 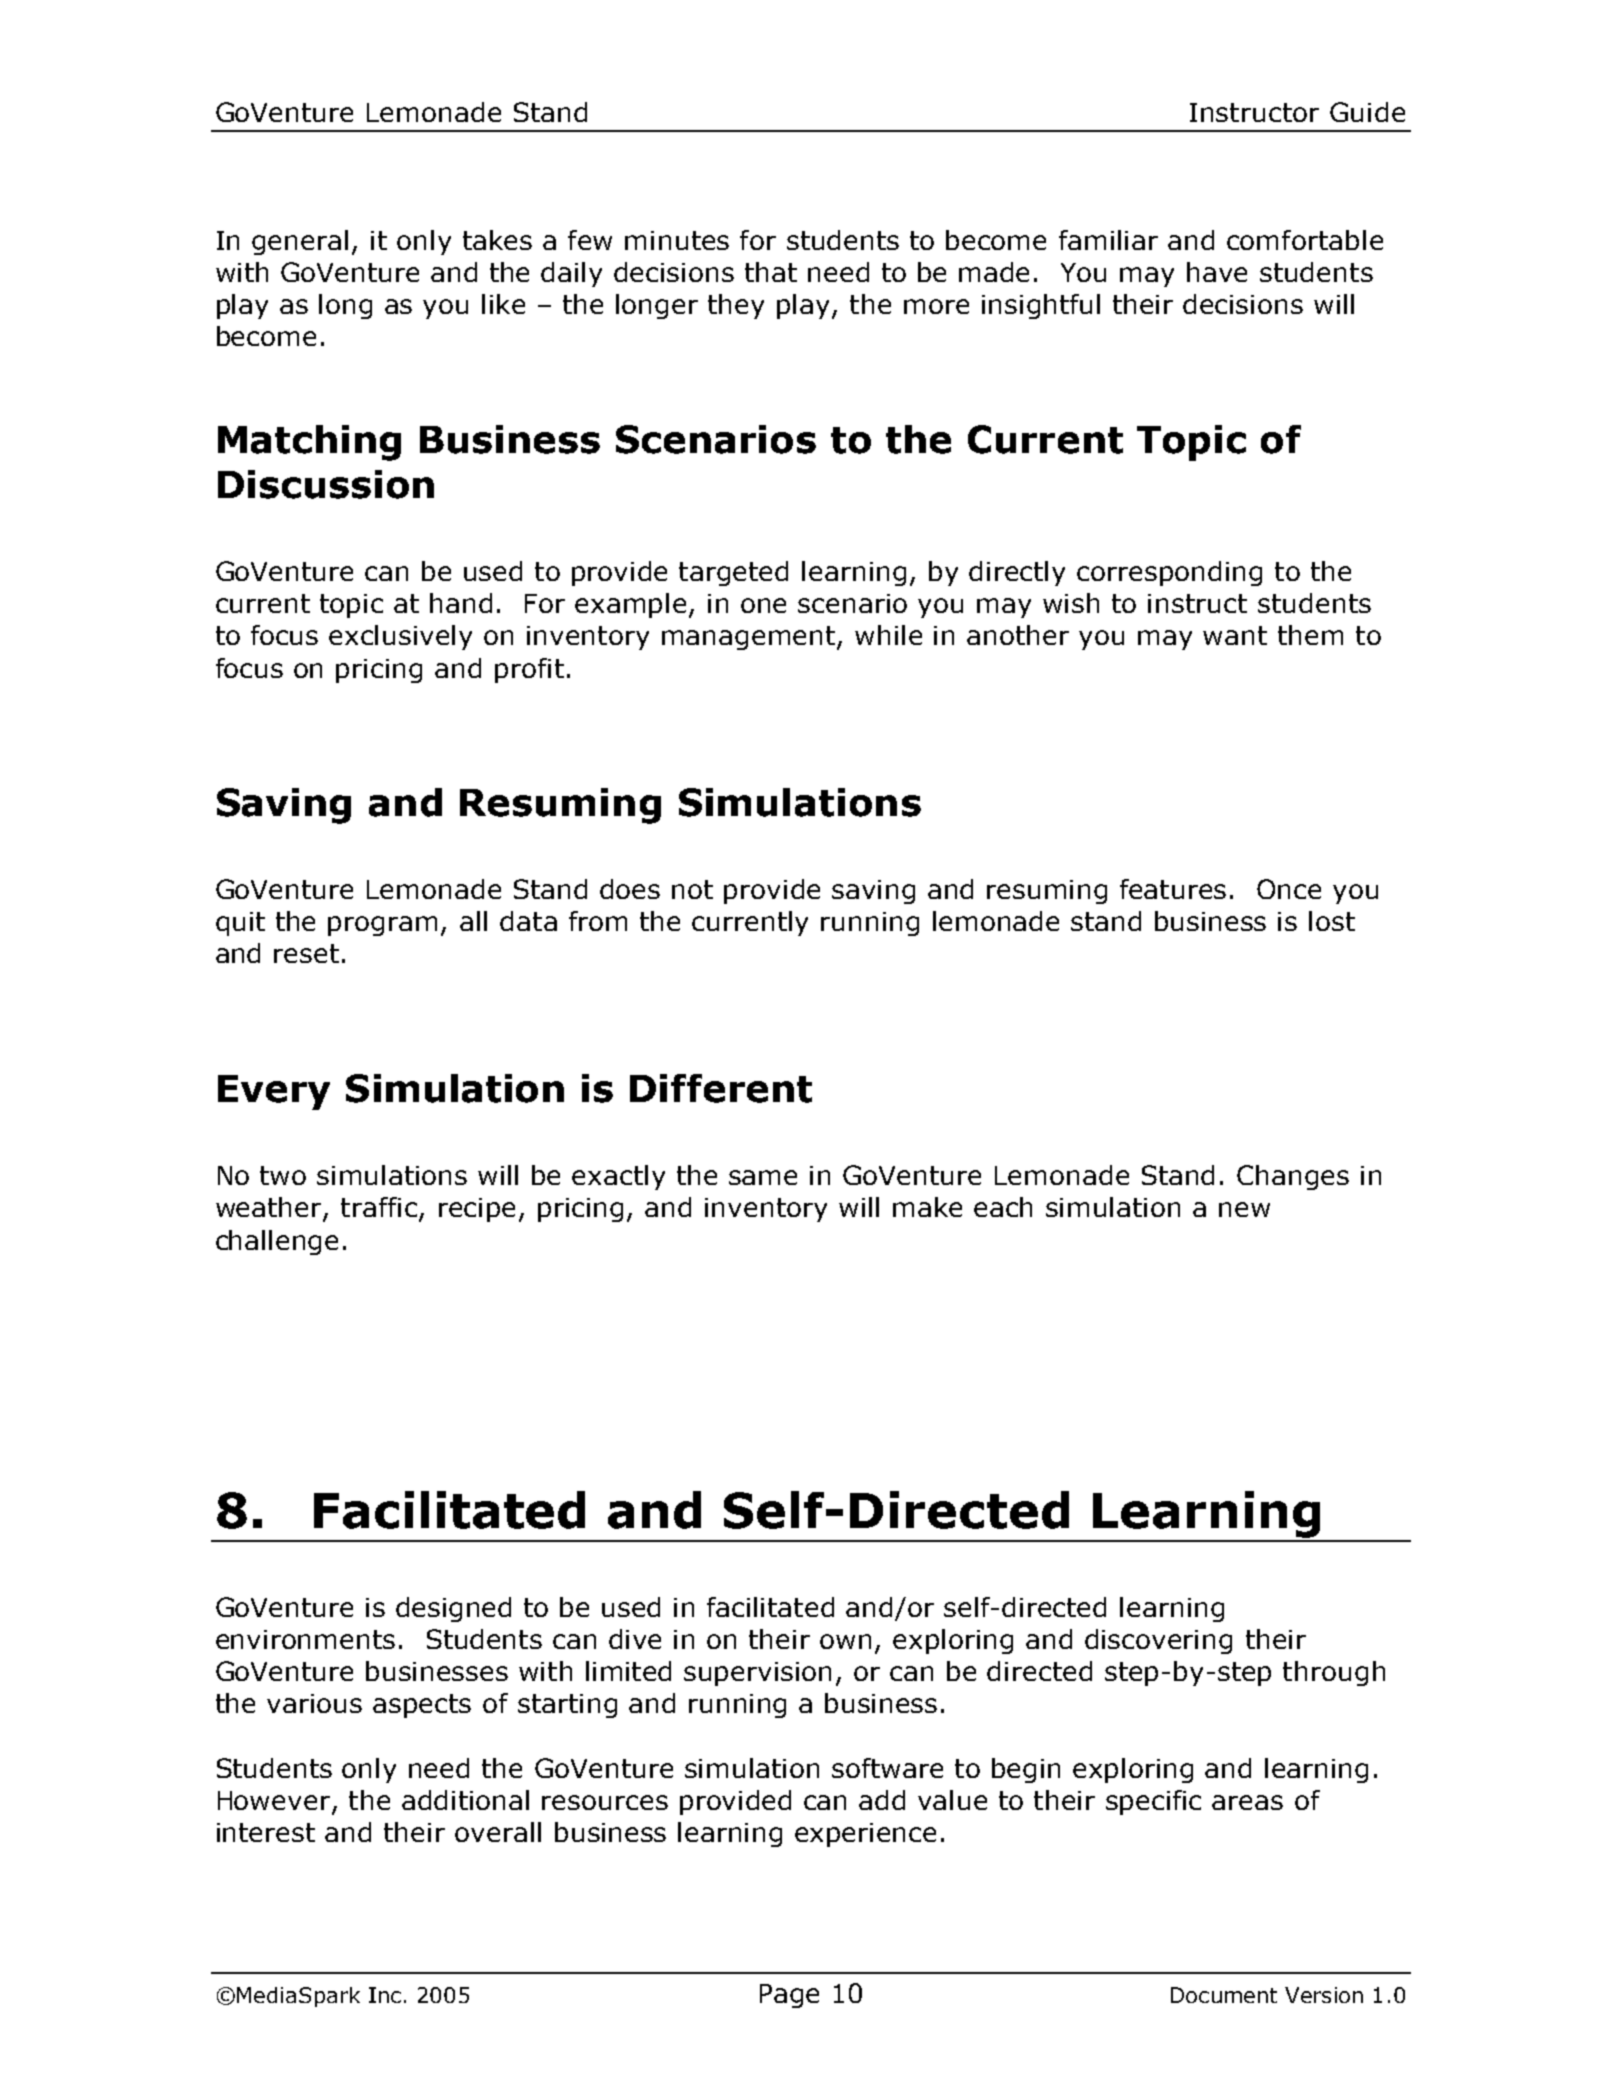 I want to click on that, so click(x=771, y=272).
